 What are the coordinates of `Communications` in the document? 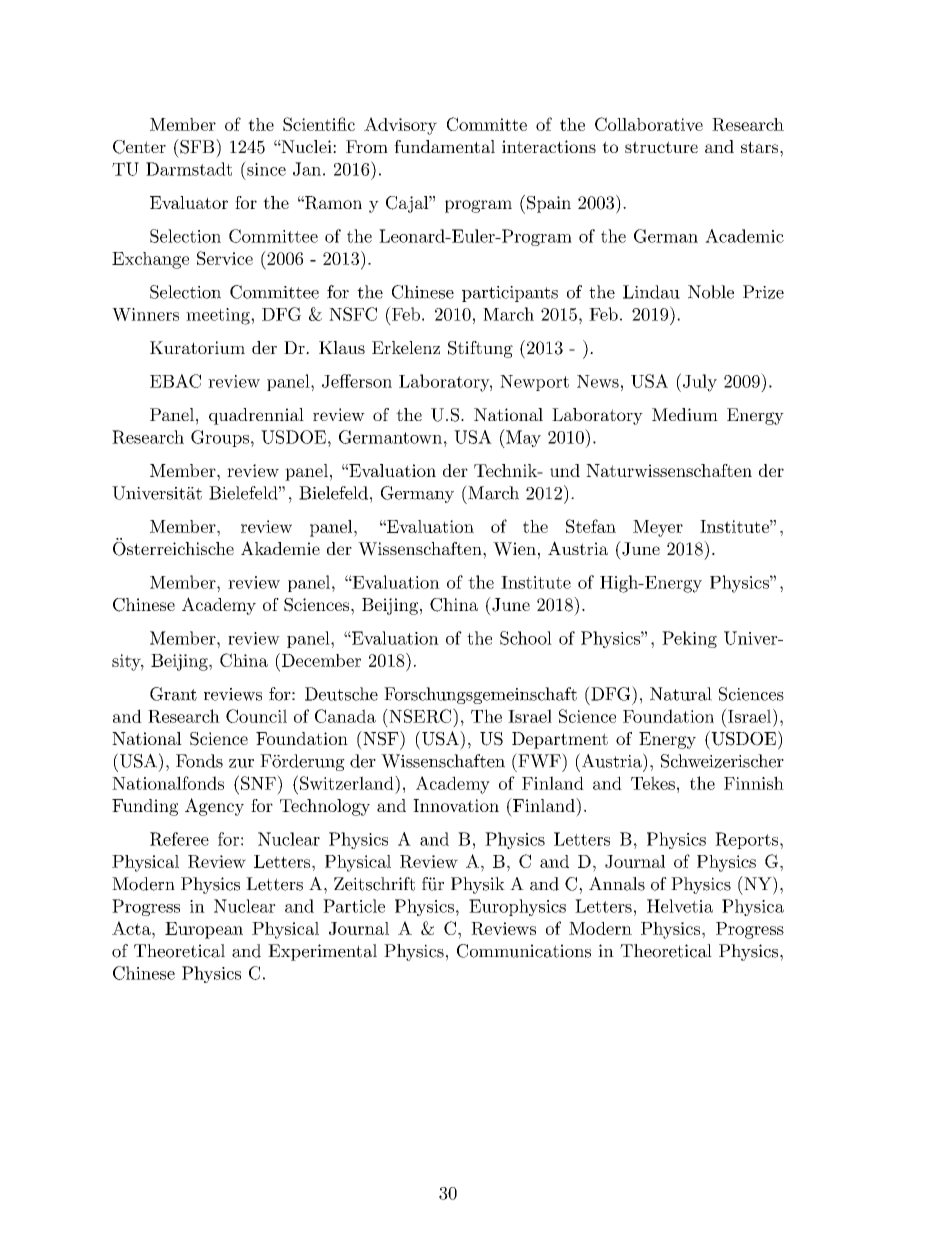 It's located at (524, 951).
